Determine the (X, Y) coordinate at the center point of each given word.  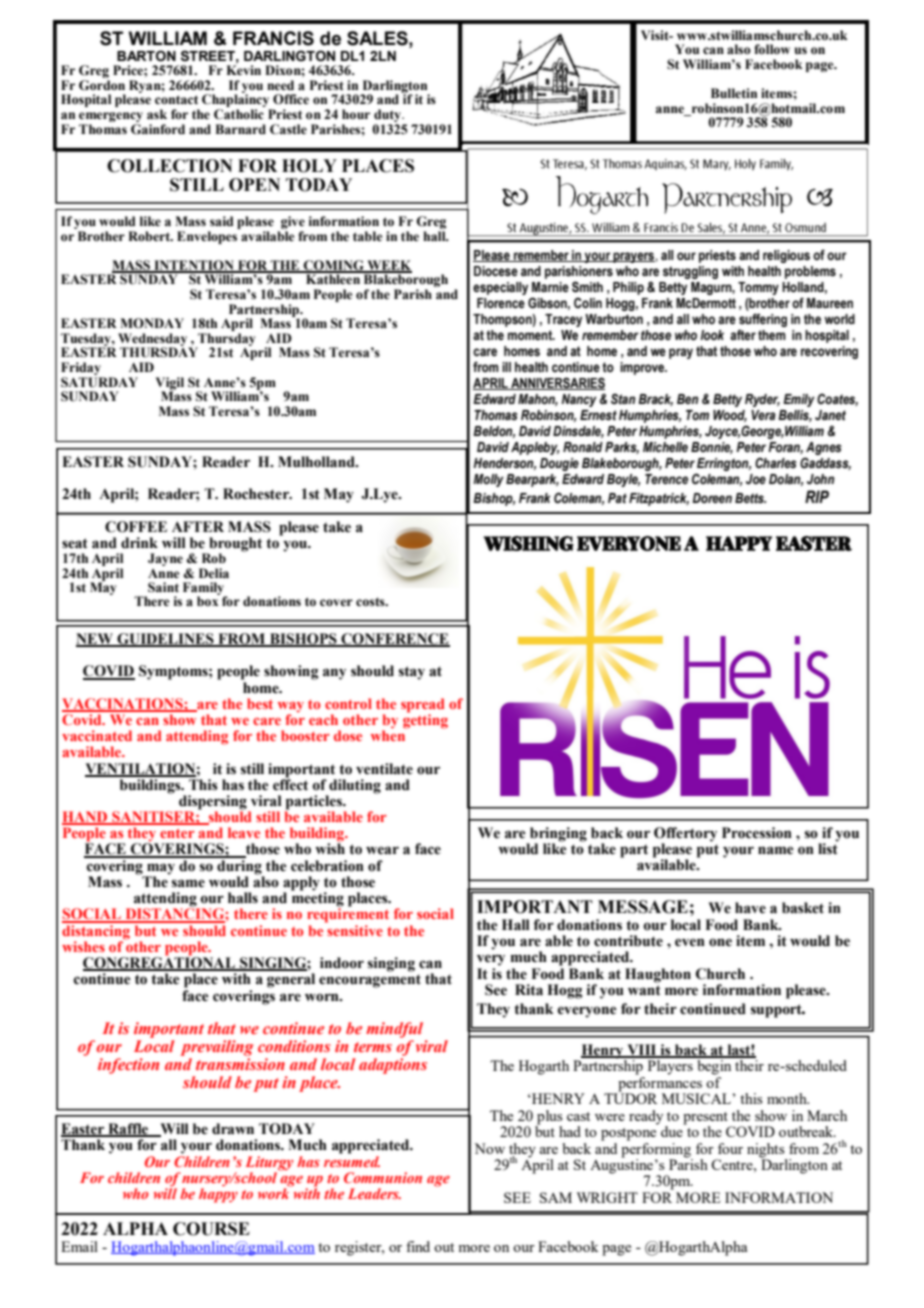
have (750, 908)
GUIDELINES (165, 639)
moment (531, 335)
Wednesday (154, 340)
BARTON (146, 56)
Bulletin (734, 93)
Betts (750, 498)
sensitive (354, 929)
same (188, 883)
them (772, 335)
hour (356, 114)
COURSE (211, 1229)
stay (412, 673)
